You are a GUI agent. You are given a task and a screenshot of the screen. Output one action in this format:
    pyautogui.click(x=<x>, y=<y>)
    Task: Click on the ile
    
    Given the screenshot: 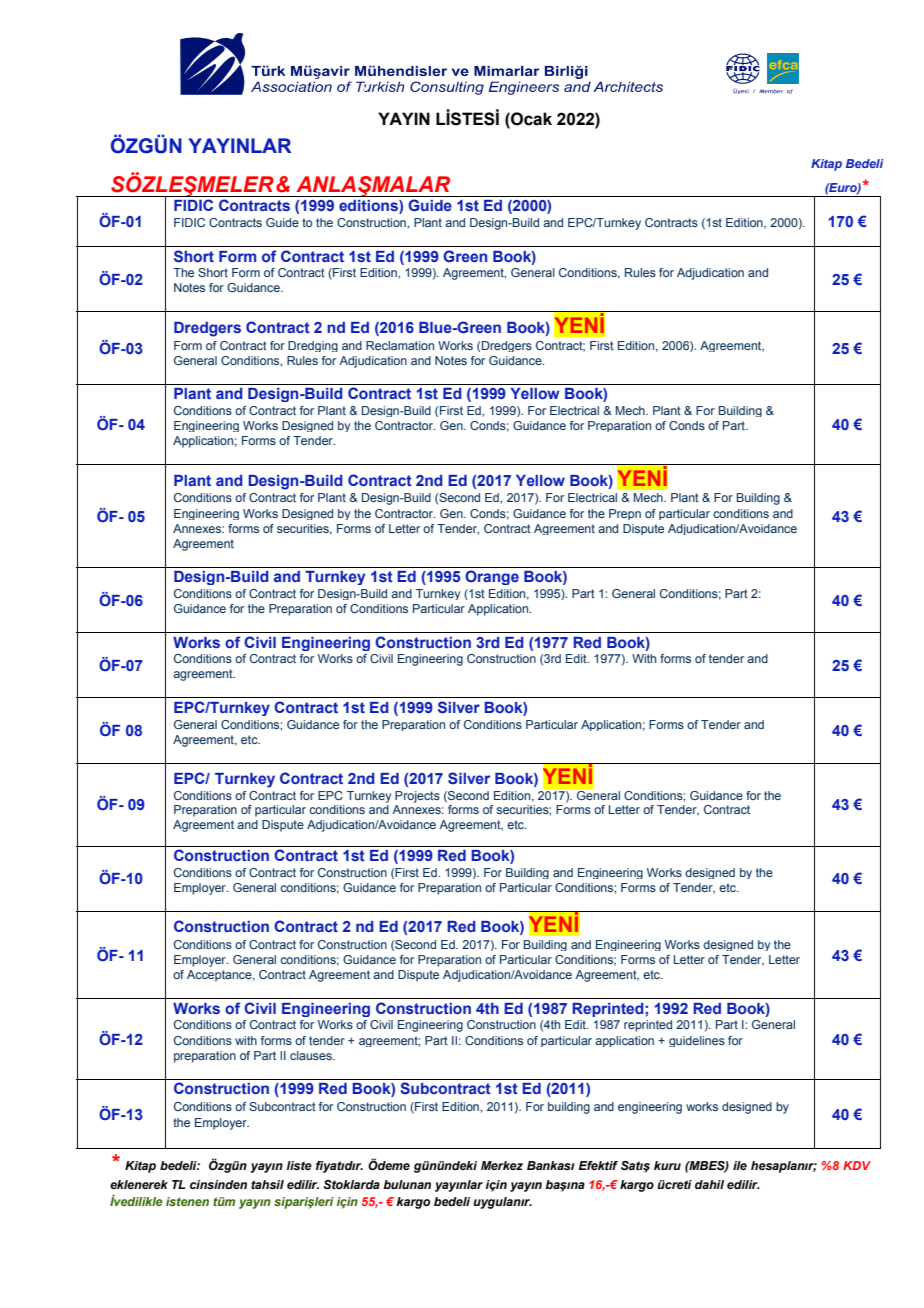 What is the action you would take?
    pyautogui.click(x=740, y=1165)
